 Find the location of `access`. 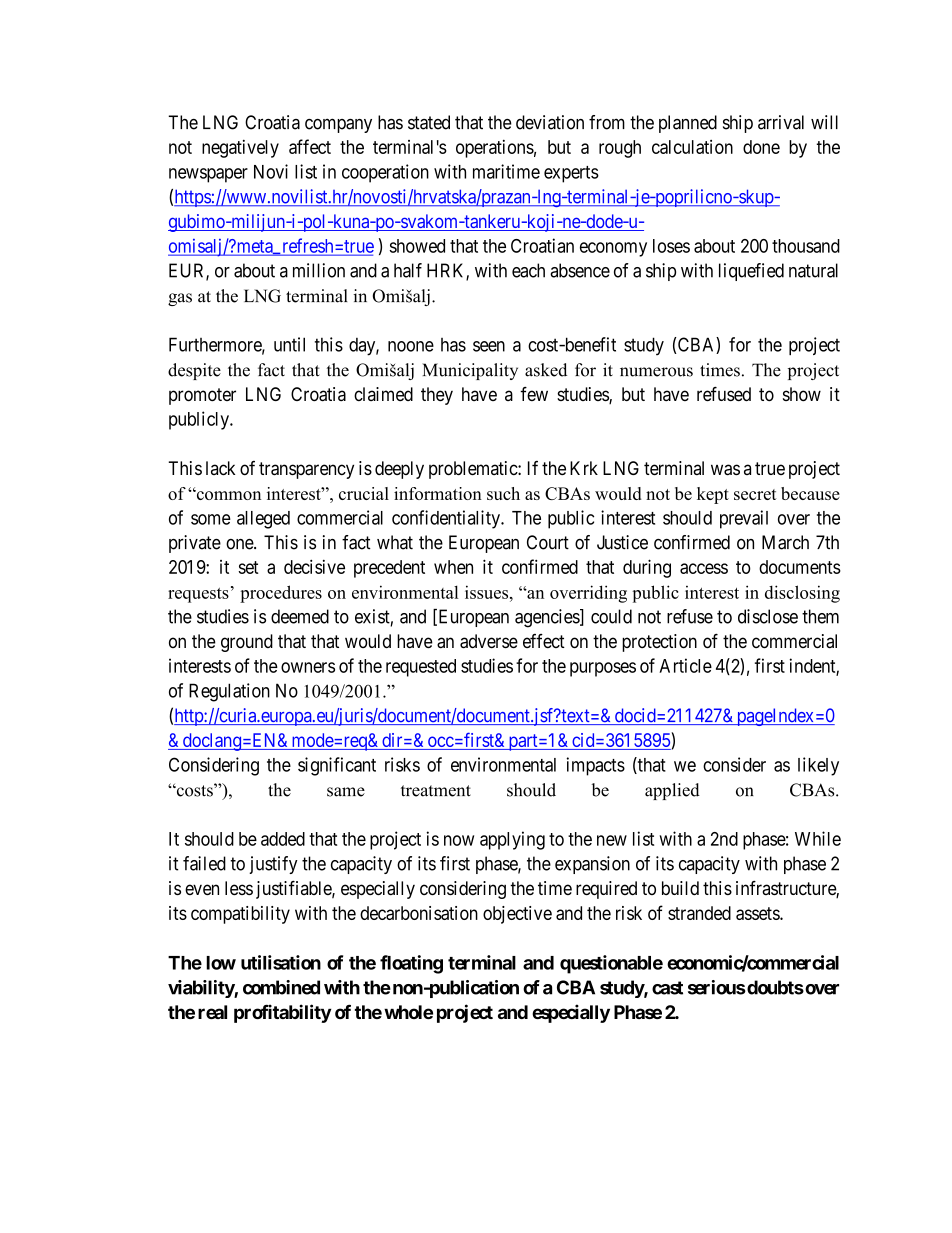

access is located at coordinates (704, 568).
